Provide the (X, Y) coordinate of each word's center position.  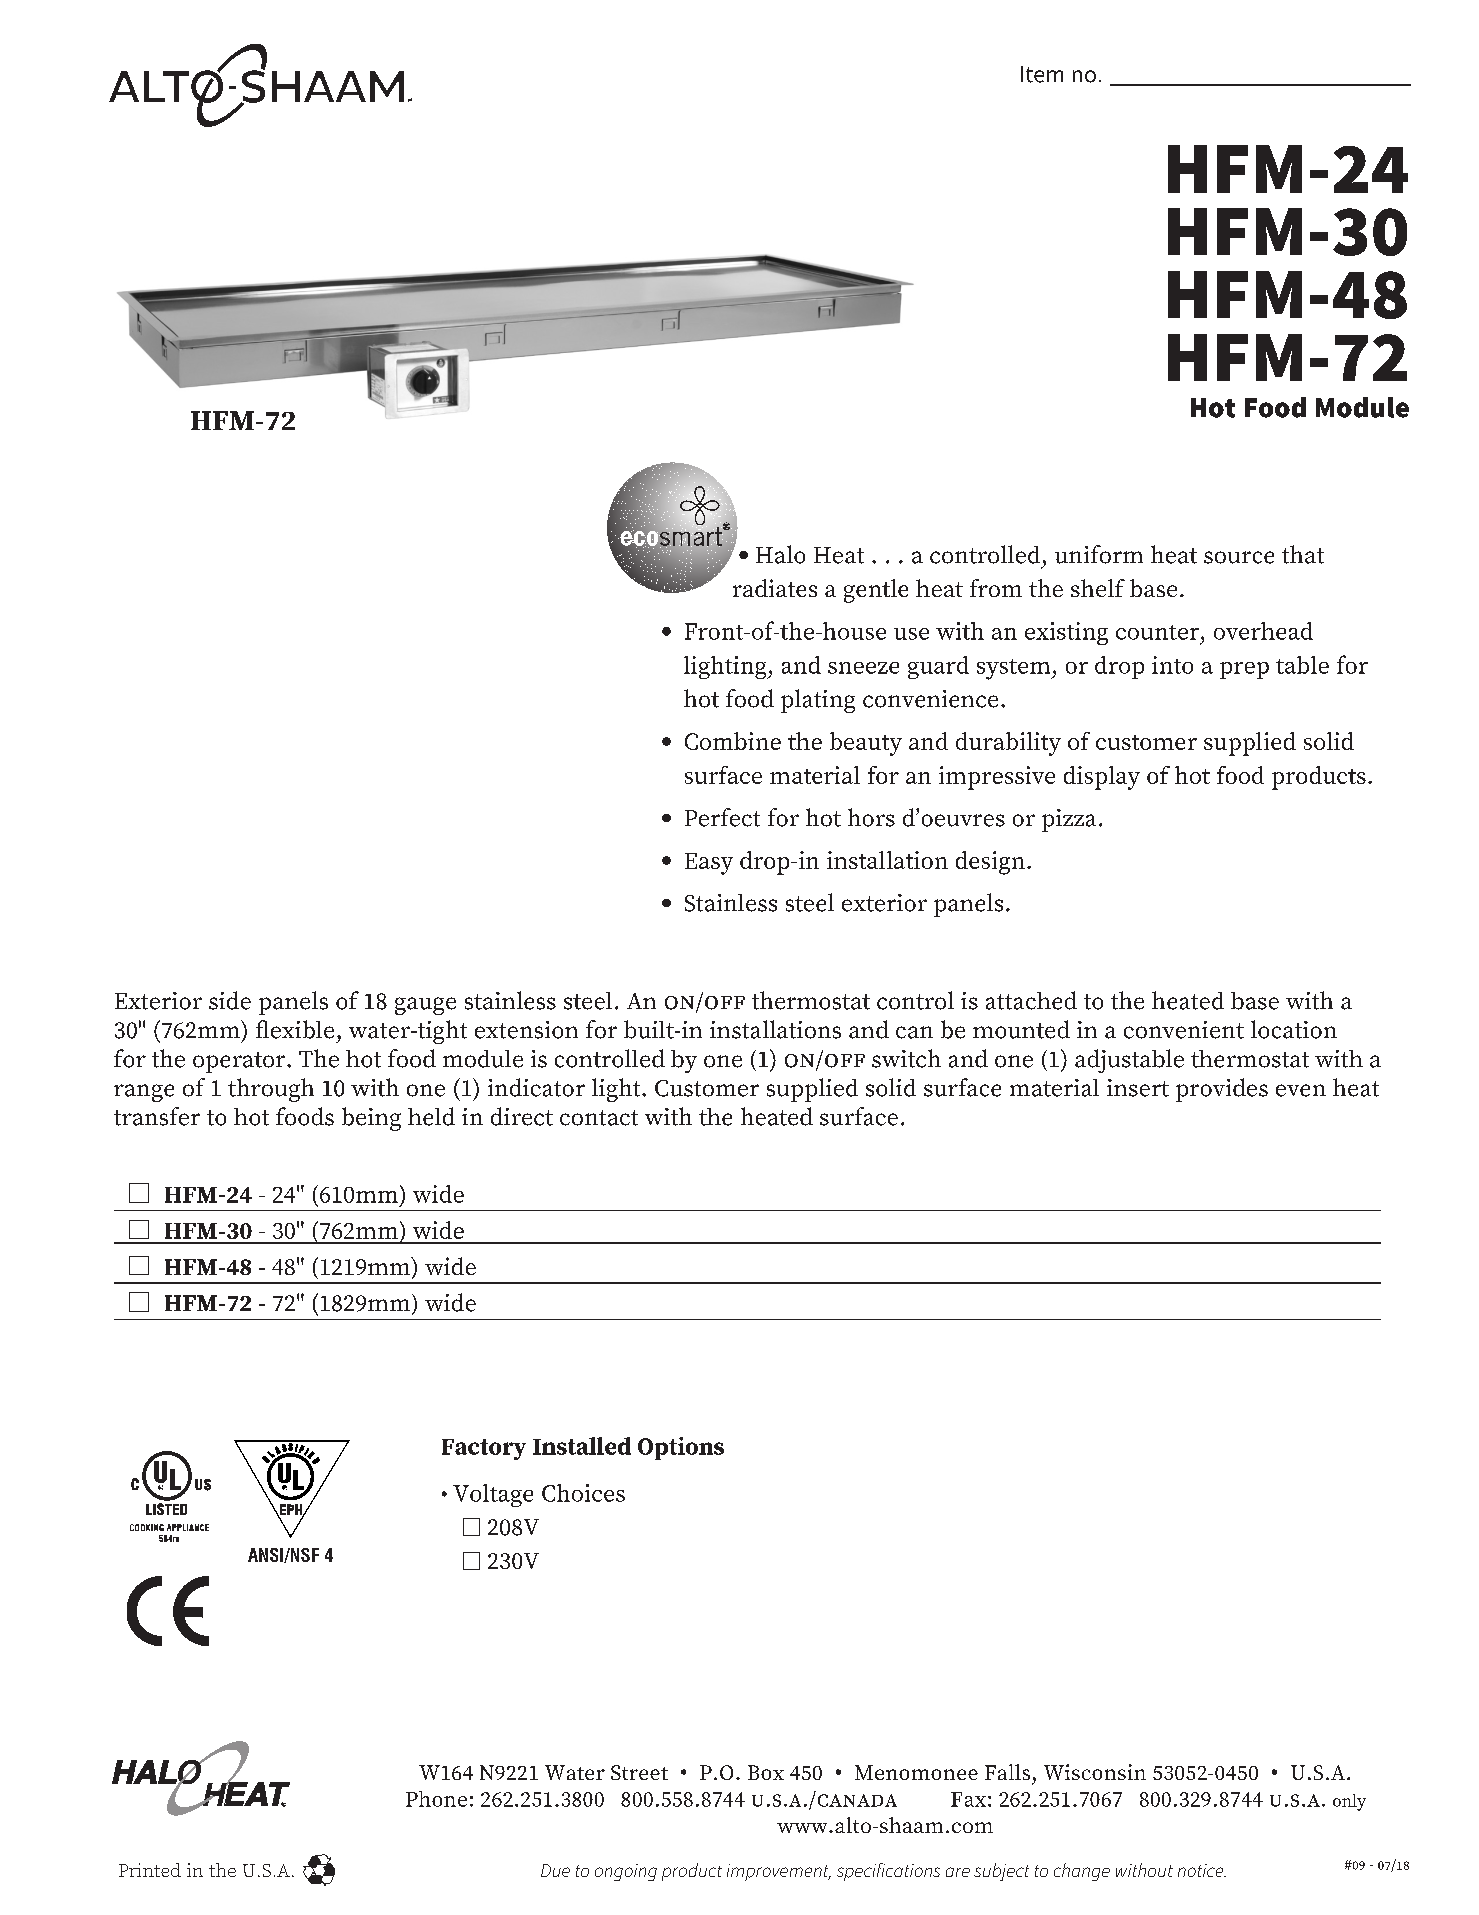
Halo (780, 554)
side (230, 1000)
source (1239, 557)
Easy (709, 864)
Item (1042, 74)
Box (766, 1772)
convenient (1184, 1030)
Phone (436, 1799)
